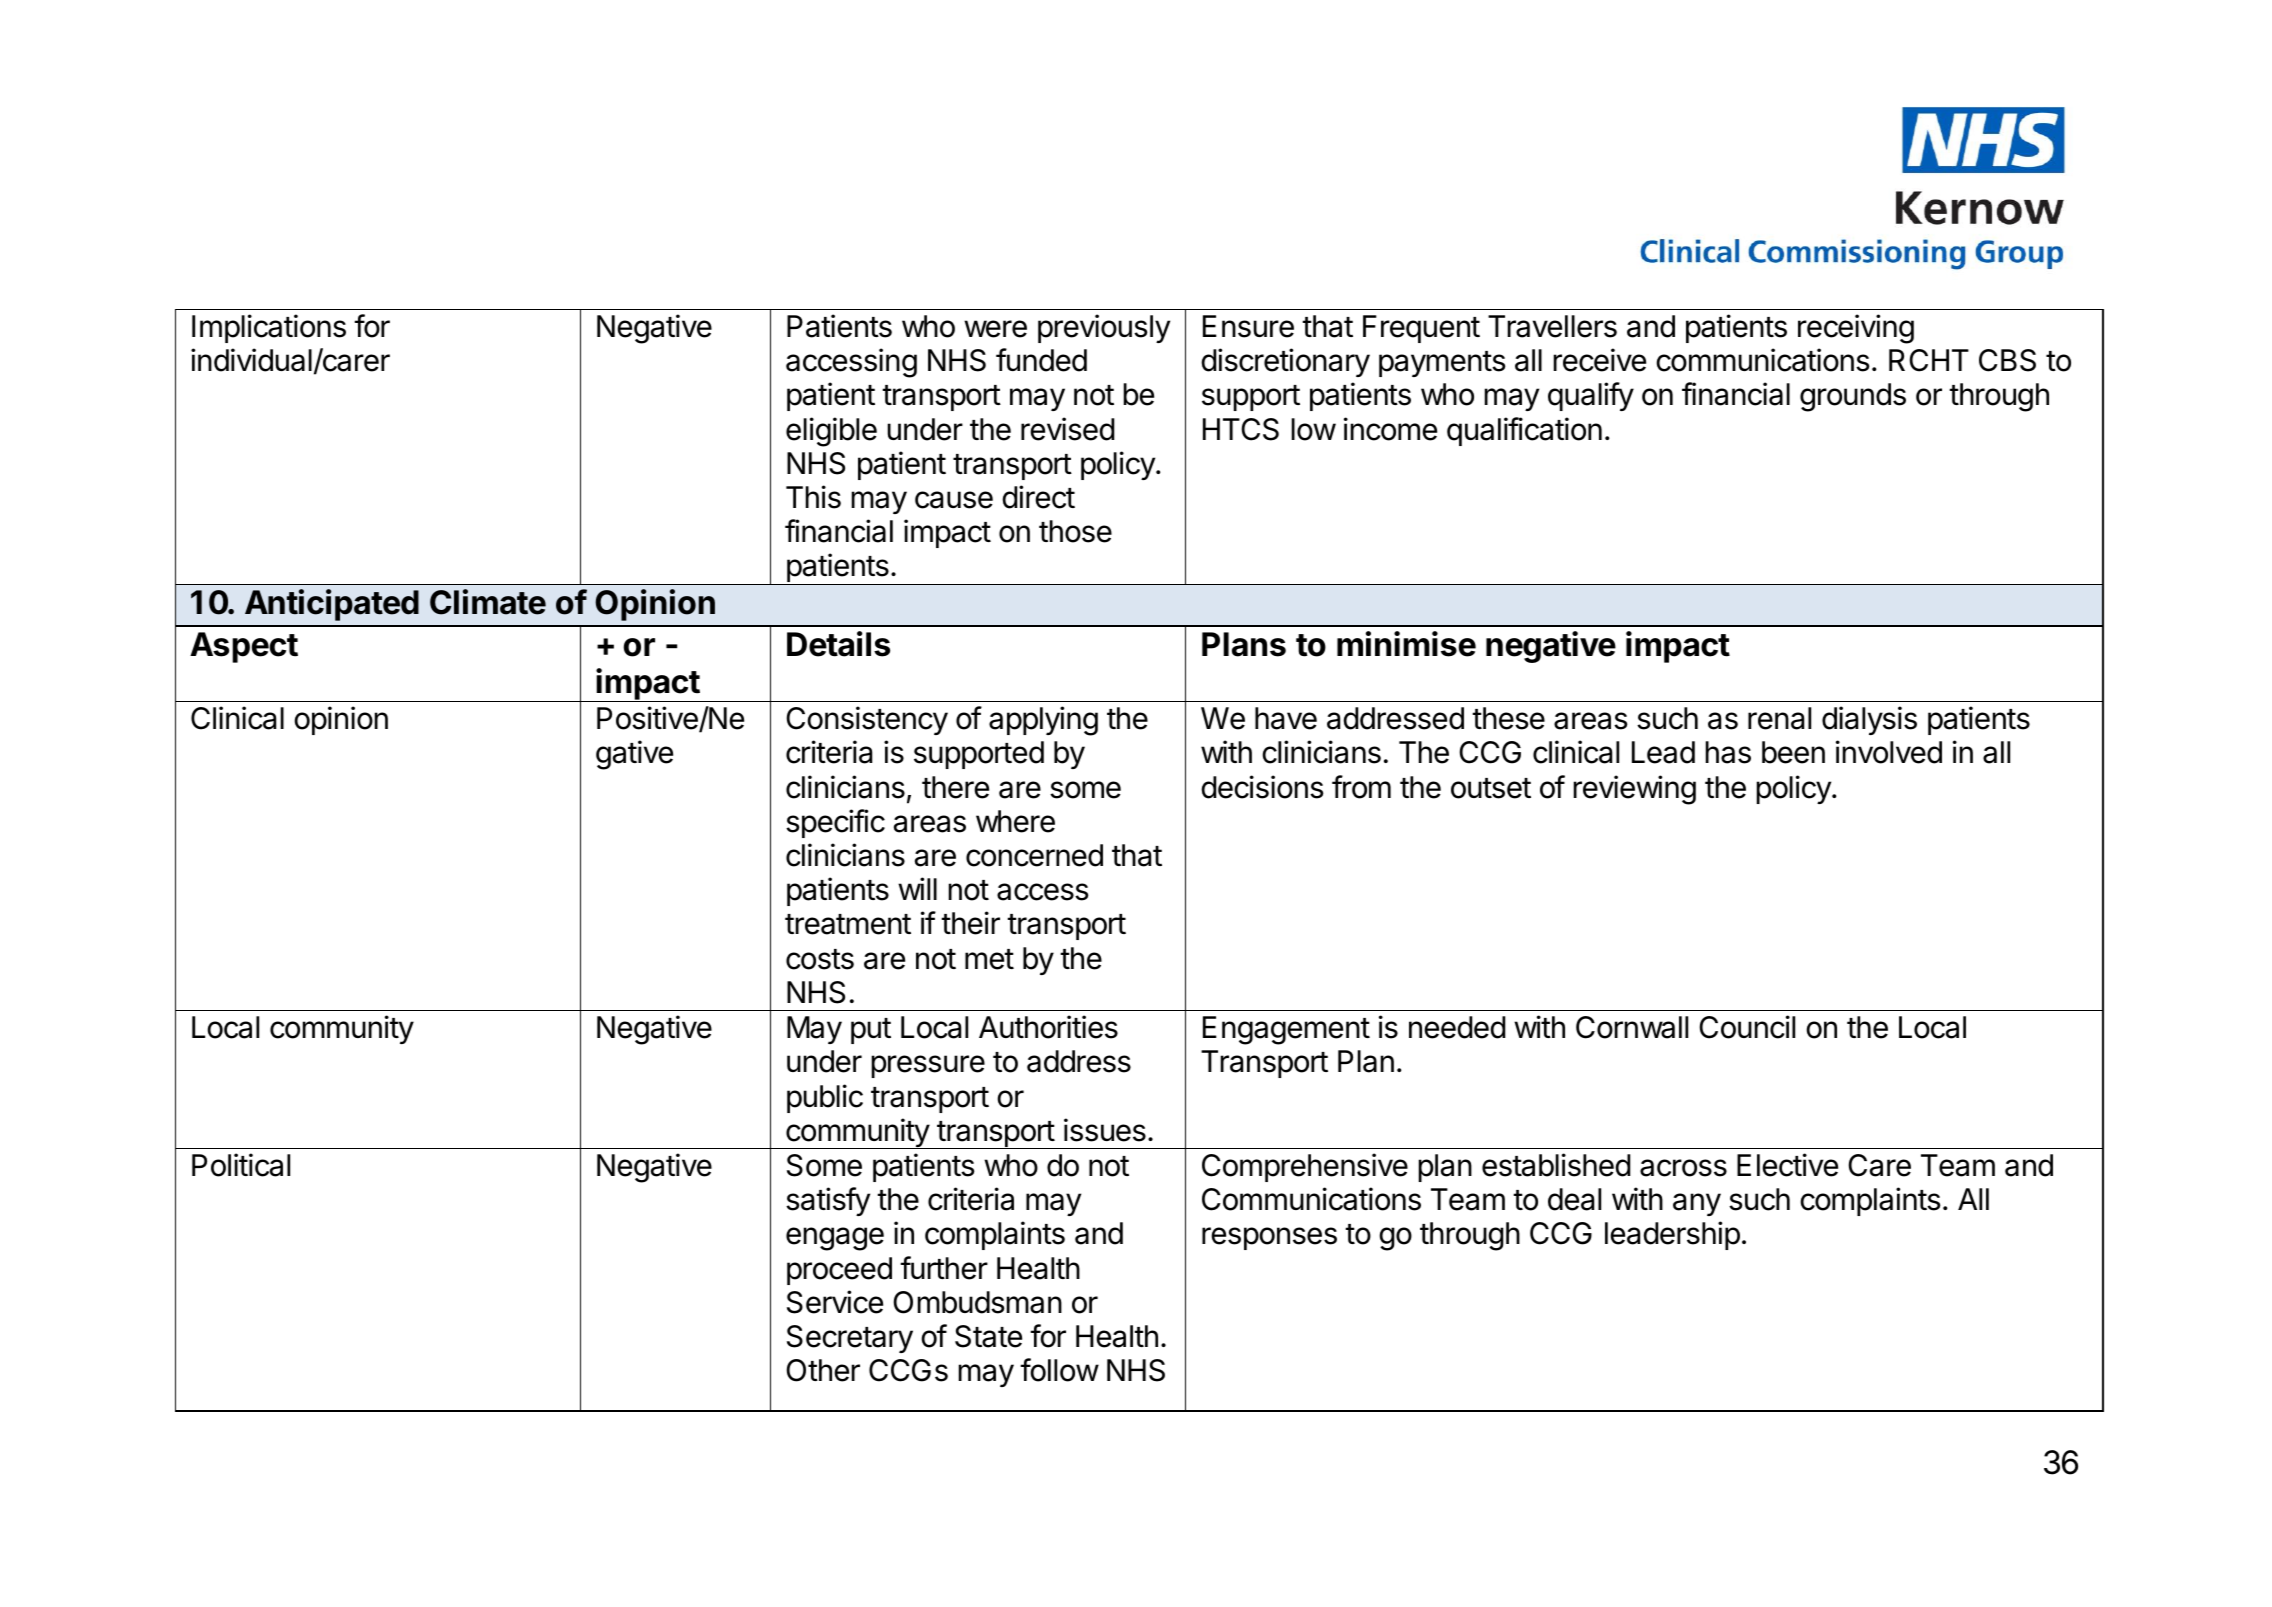  I want to click on Aspect, so click(244, 647).
